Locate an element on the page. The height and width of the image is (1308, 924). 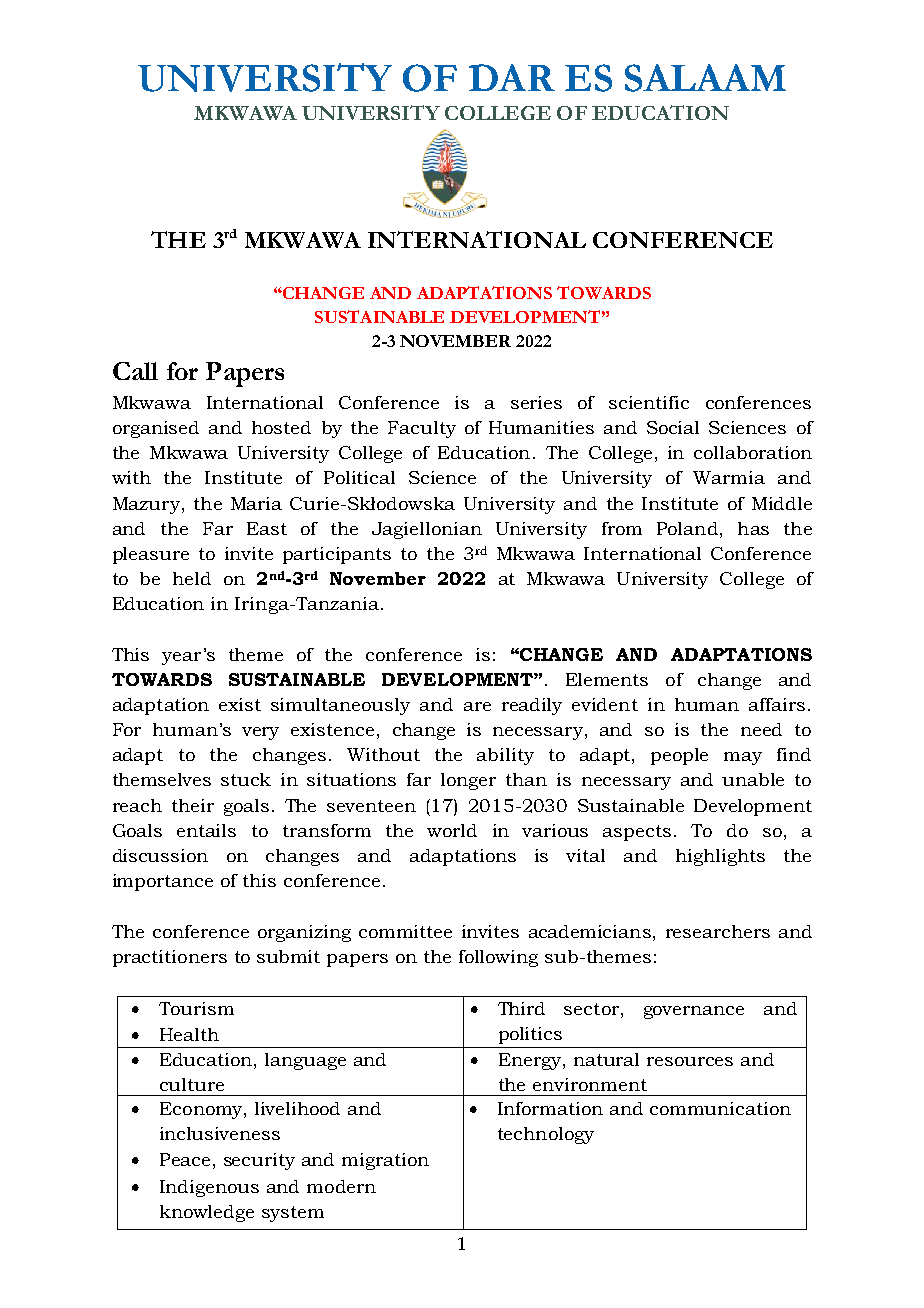
series is located at coordinates (536, 402).
